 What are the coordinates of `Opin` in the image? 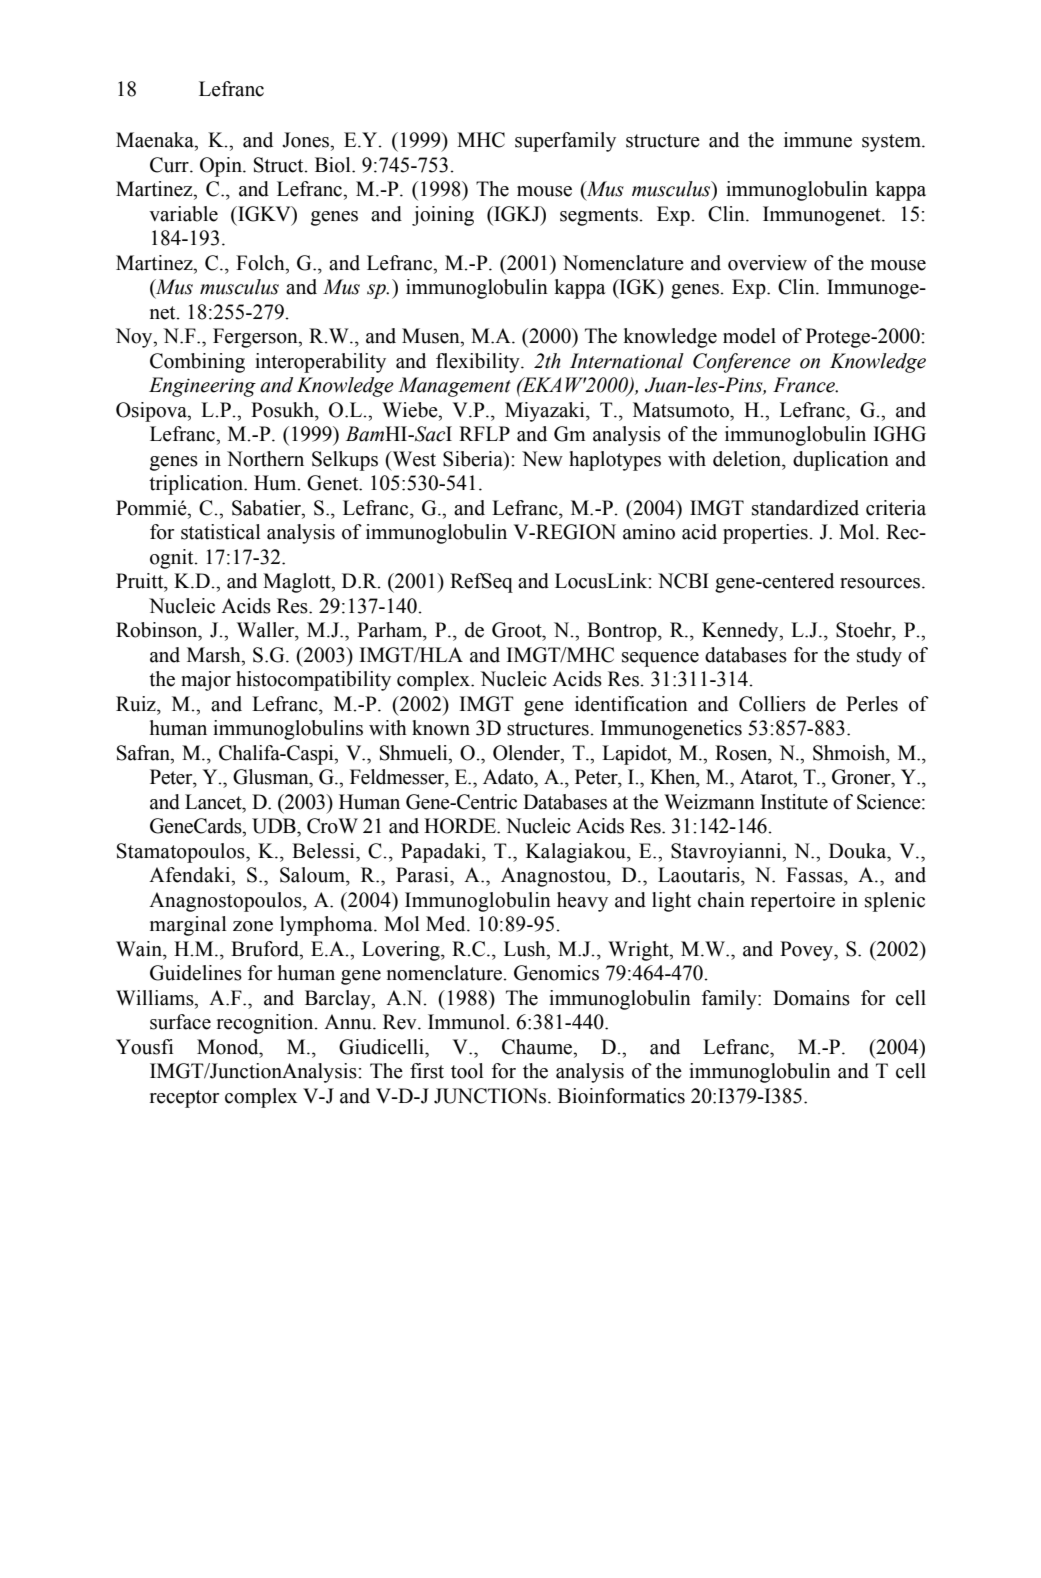 It's located at (222, 167).
